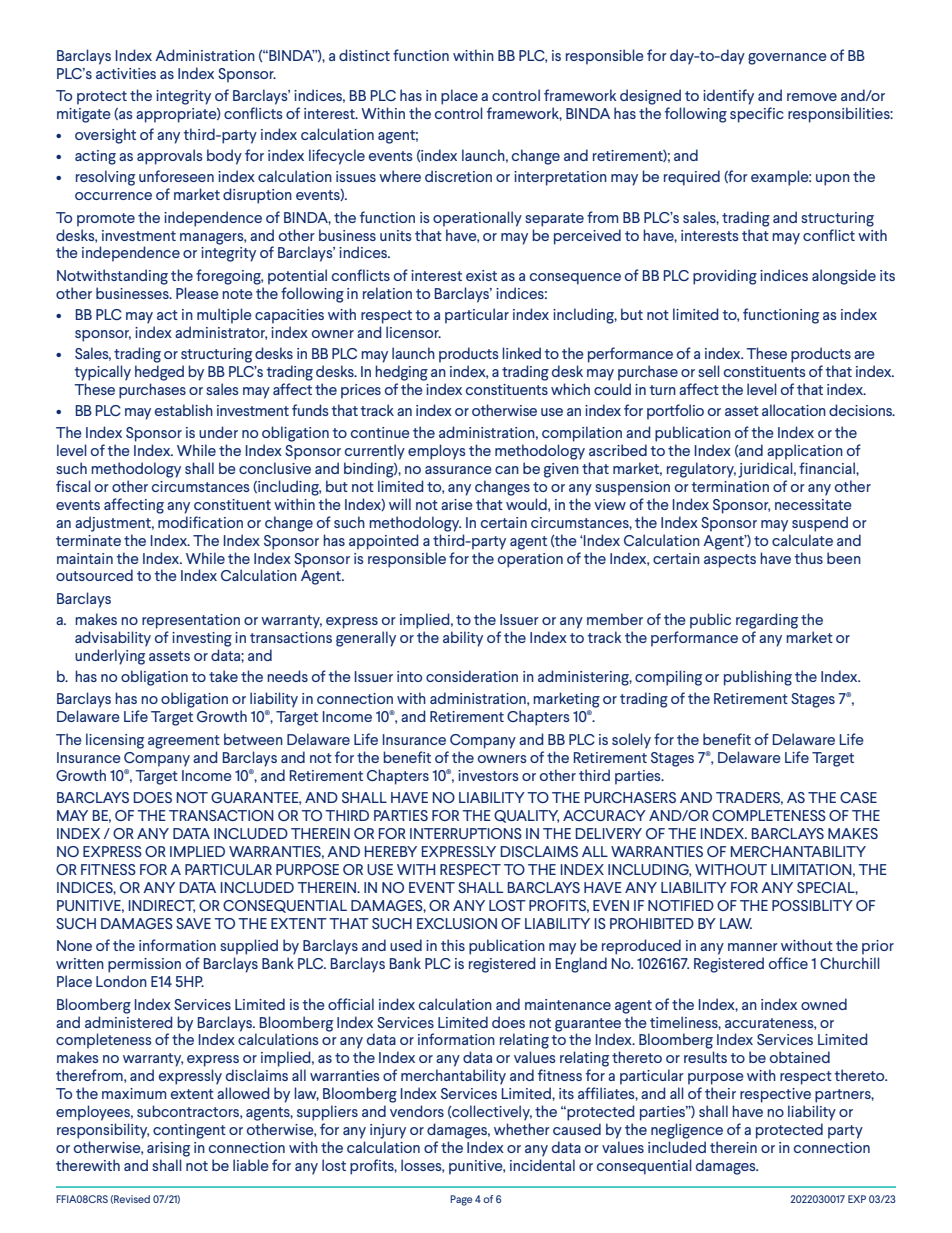 The height and width of the screenshot is (1233, 952). What do you see at coordinates (461, 1200) in the screenshot?
I see `Page` at bounding box center [461, 1200].
